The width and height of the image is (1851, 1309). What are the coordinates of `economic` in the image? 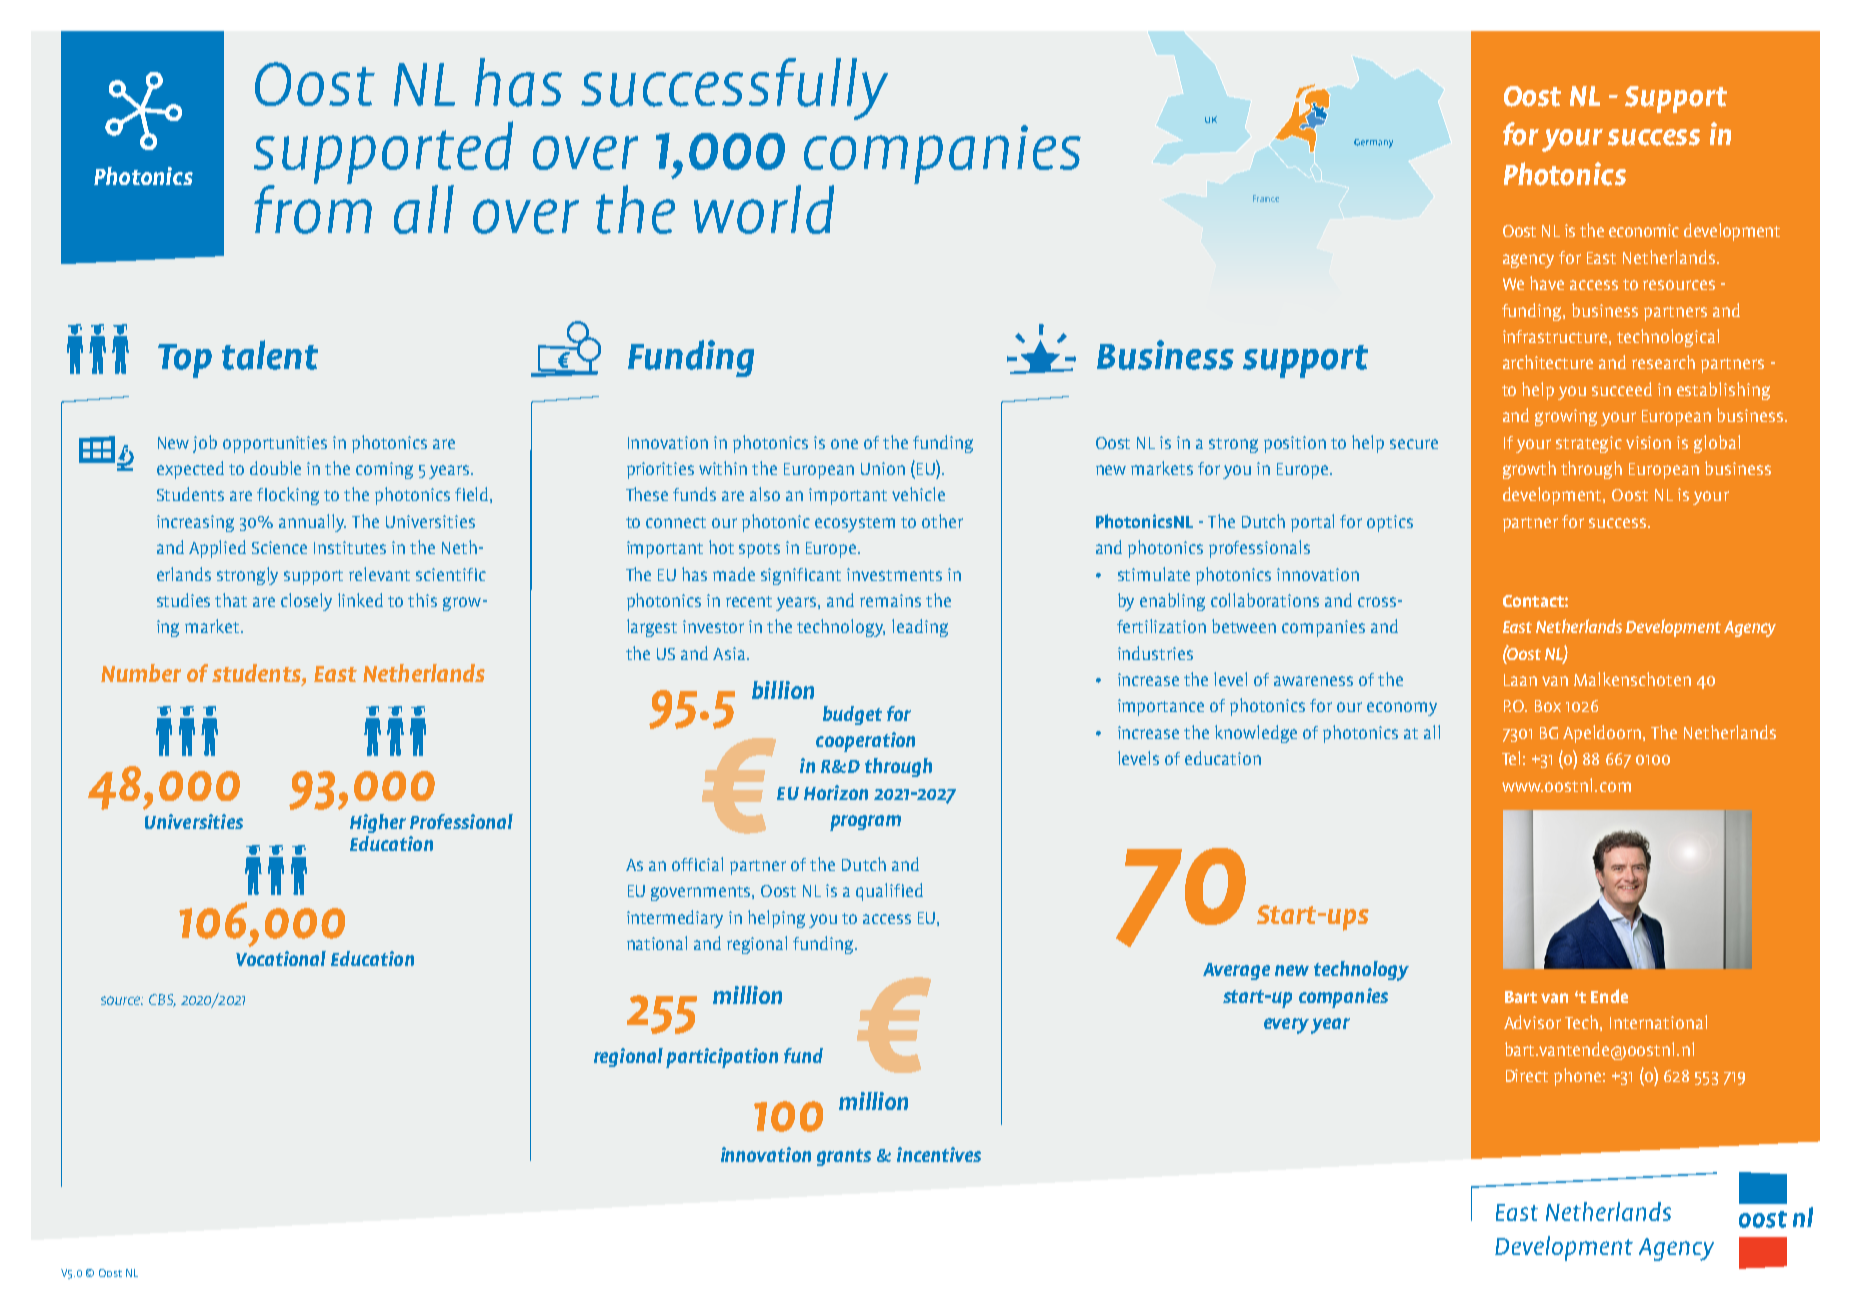 It's located at (1644, 230).
